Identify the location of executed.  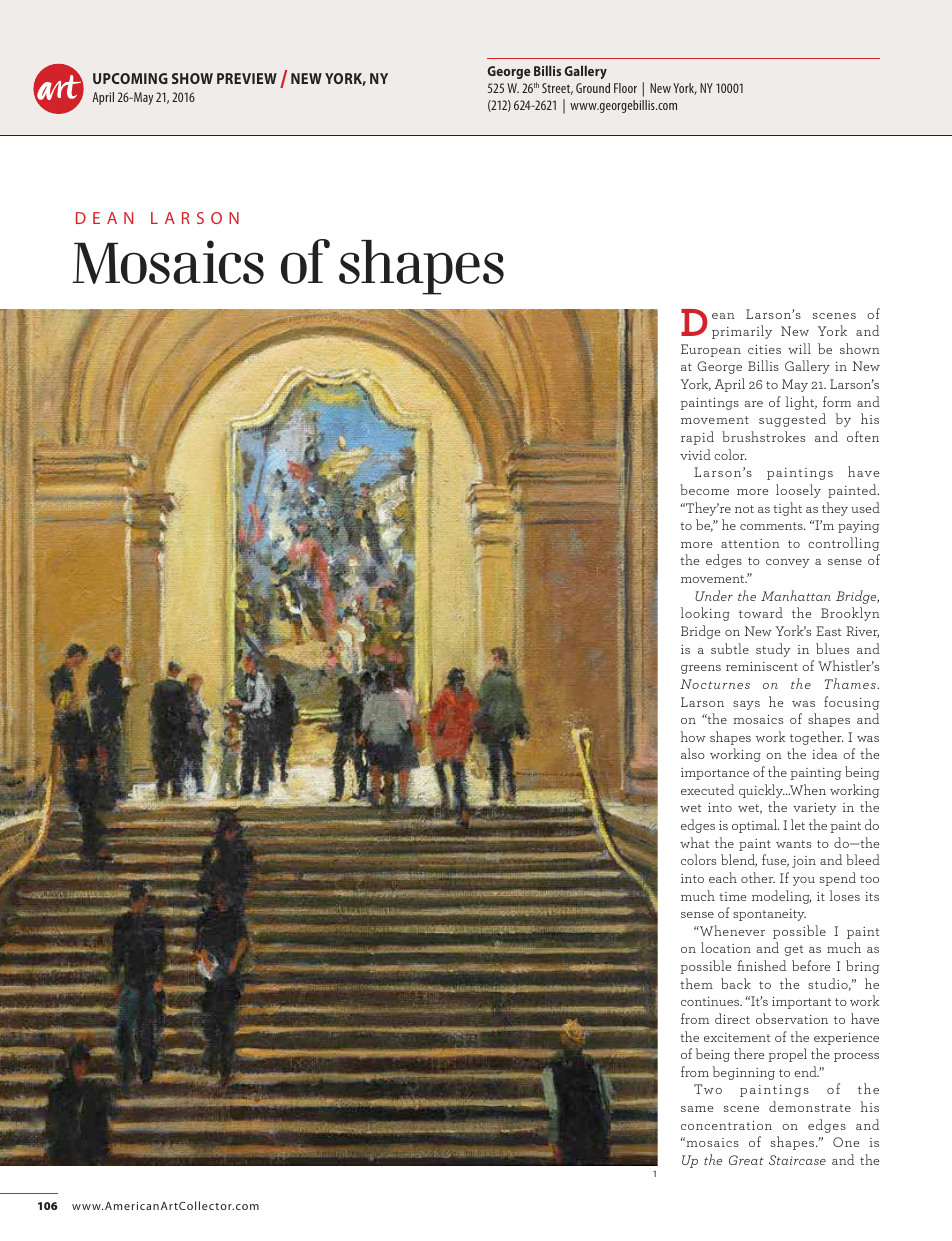
(707, 789).
